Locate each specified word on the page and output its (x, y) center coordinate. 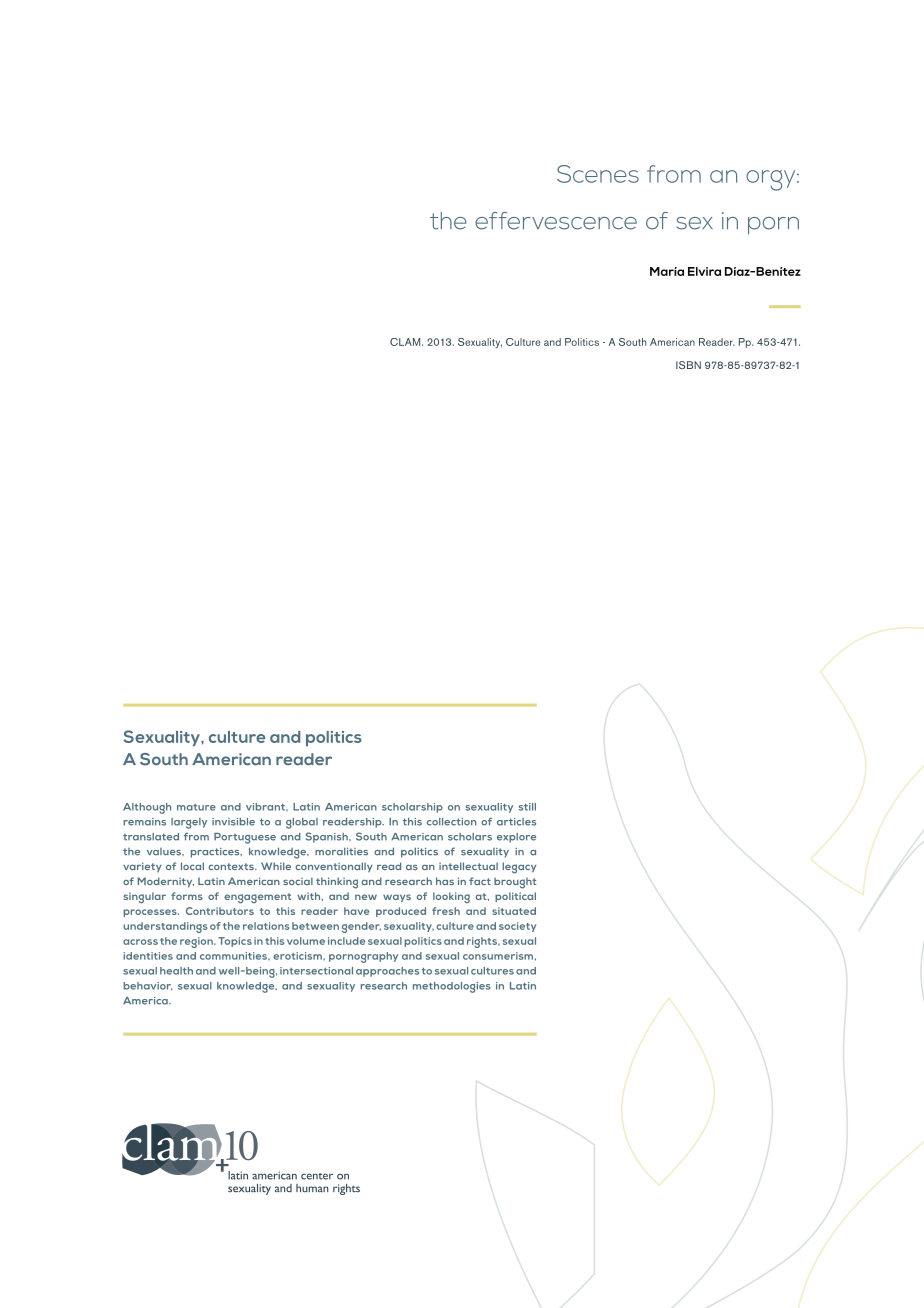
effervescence (556, 221)
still (527, 807)
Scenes (598, 174)
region (197, 942)
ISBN (688, 365)
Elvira (704, 271)
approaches (387, 972)
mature (196, 807)
